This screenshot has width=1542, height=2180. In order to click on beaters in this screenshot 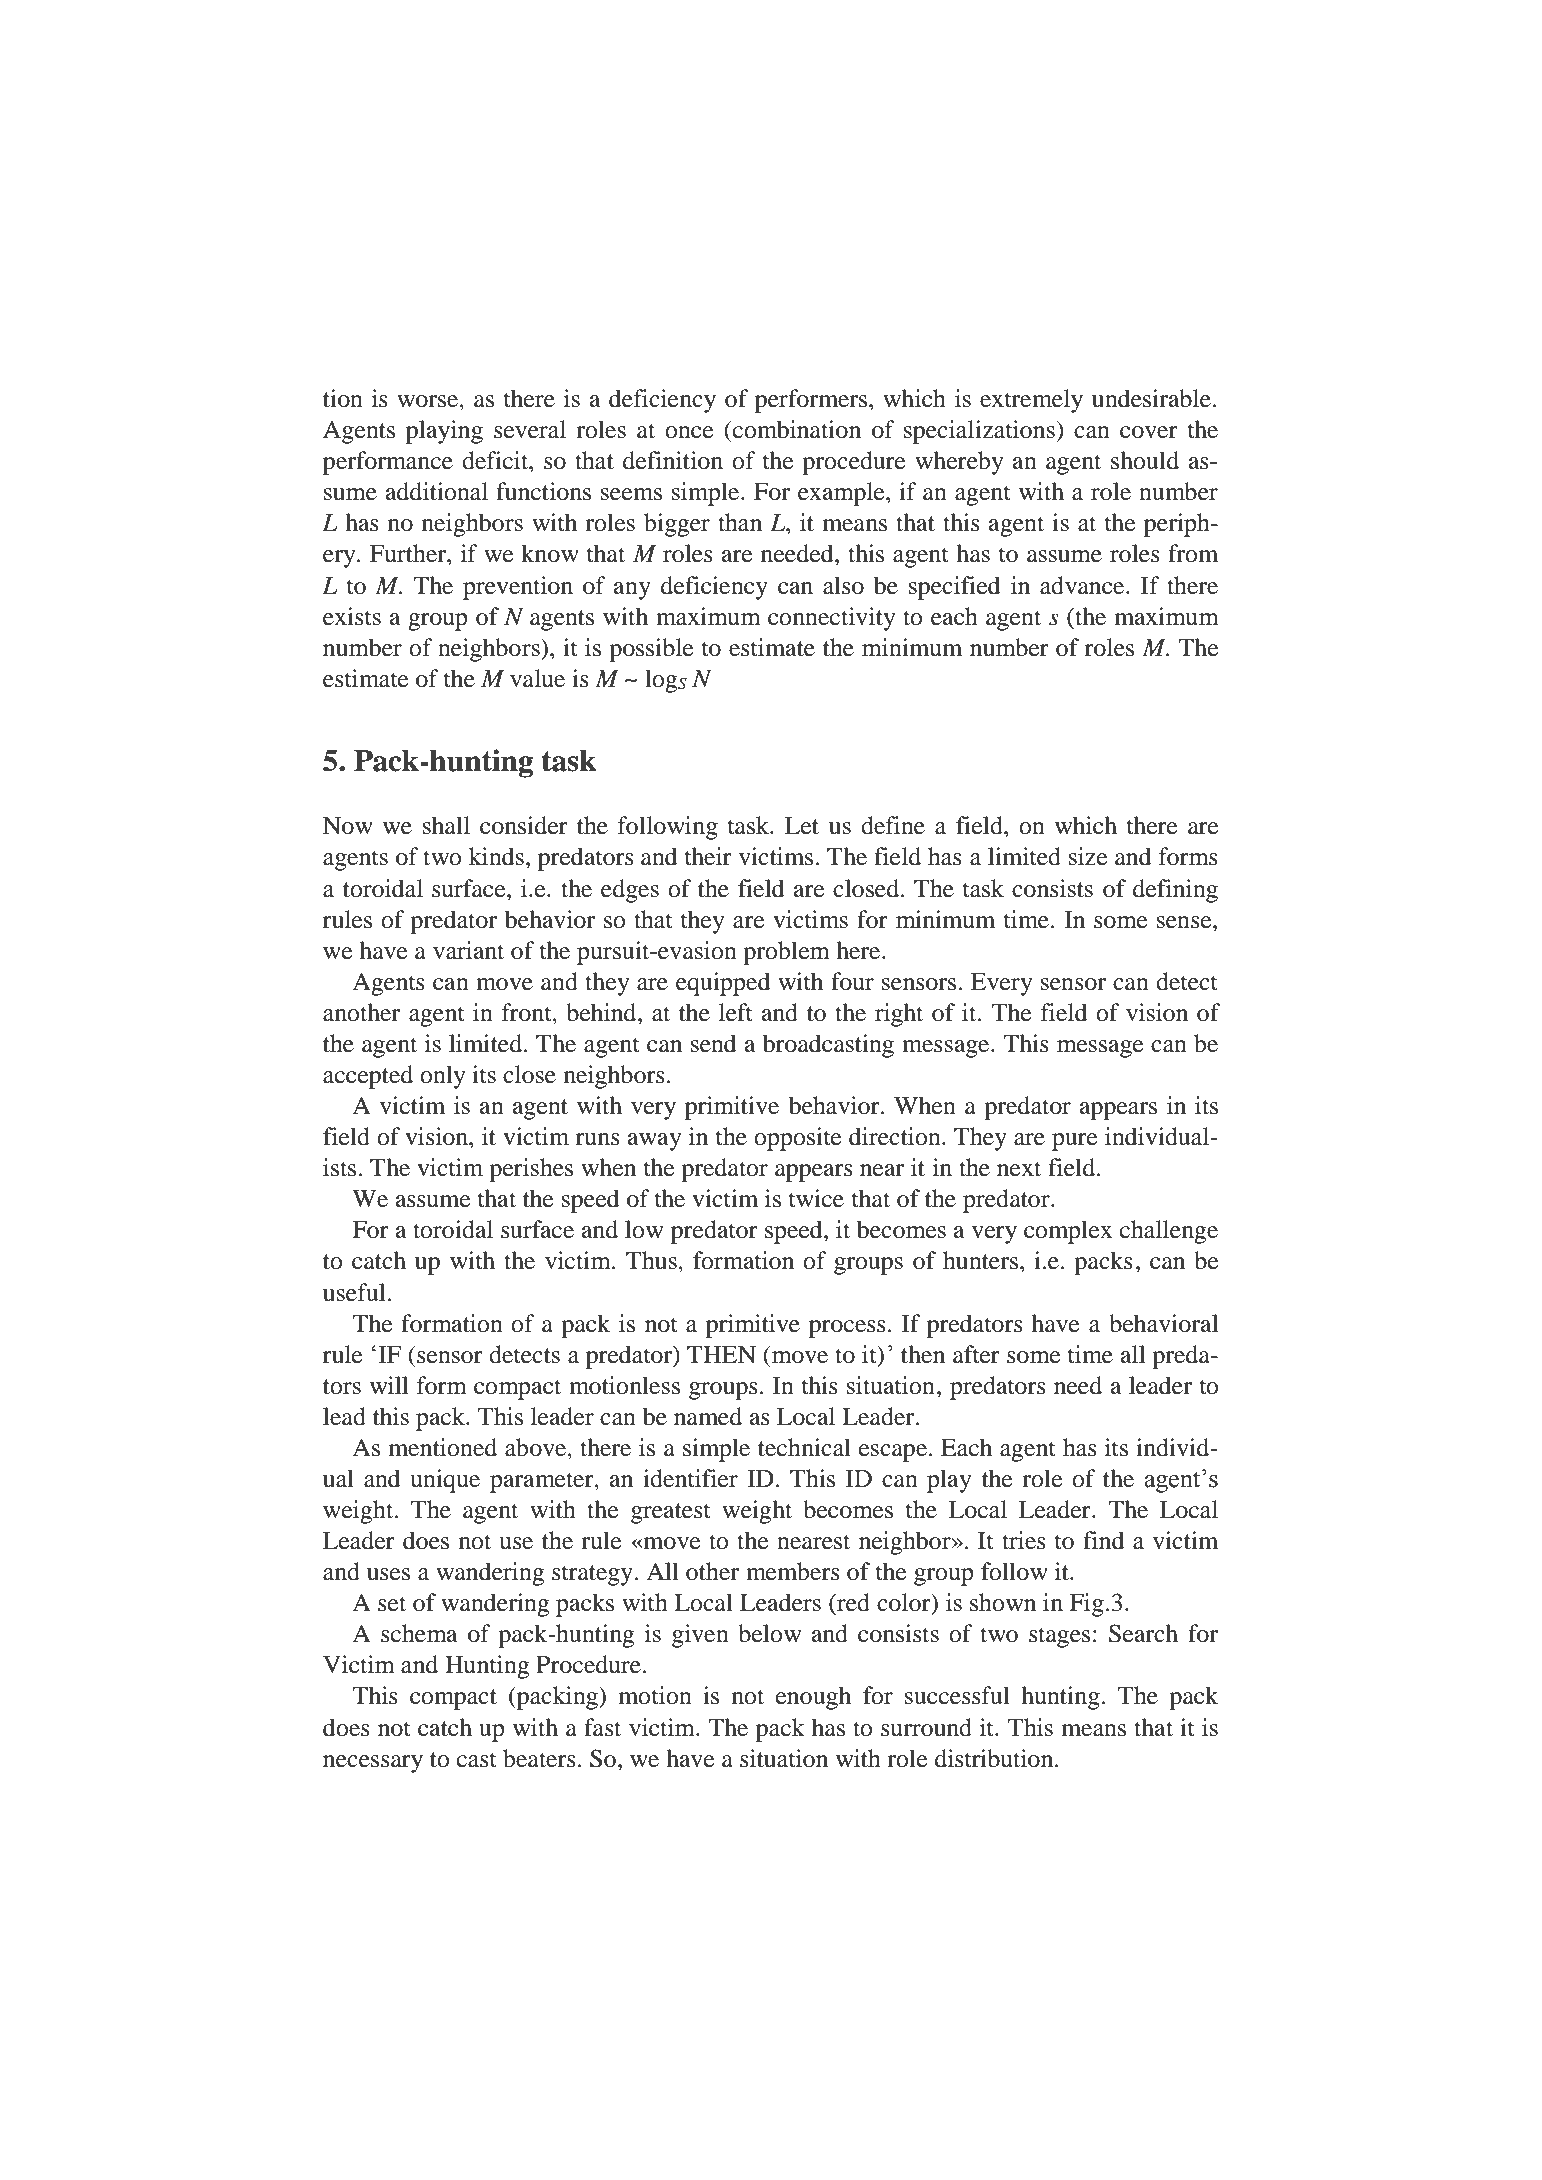, I will do `click(539, 1758)`.
